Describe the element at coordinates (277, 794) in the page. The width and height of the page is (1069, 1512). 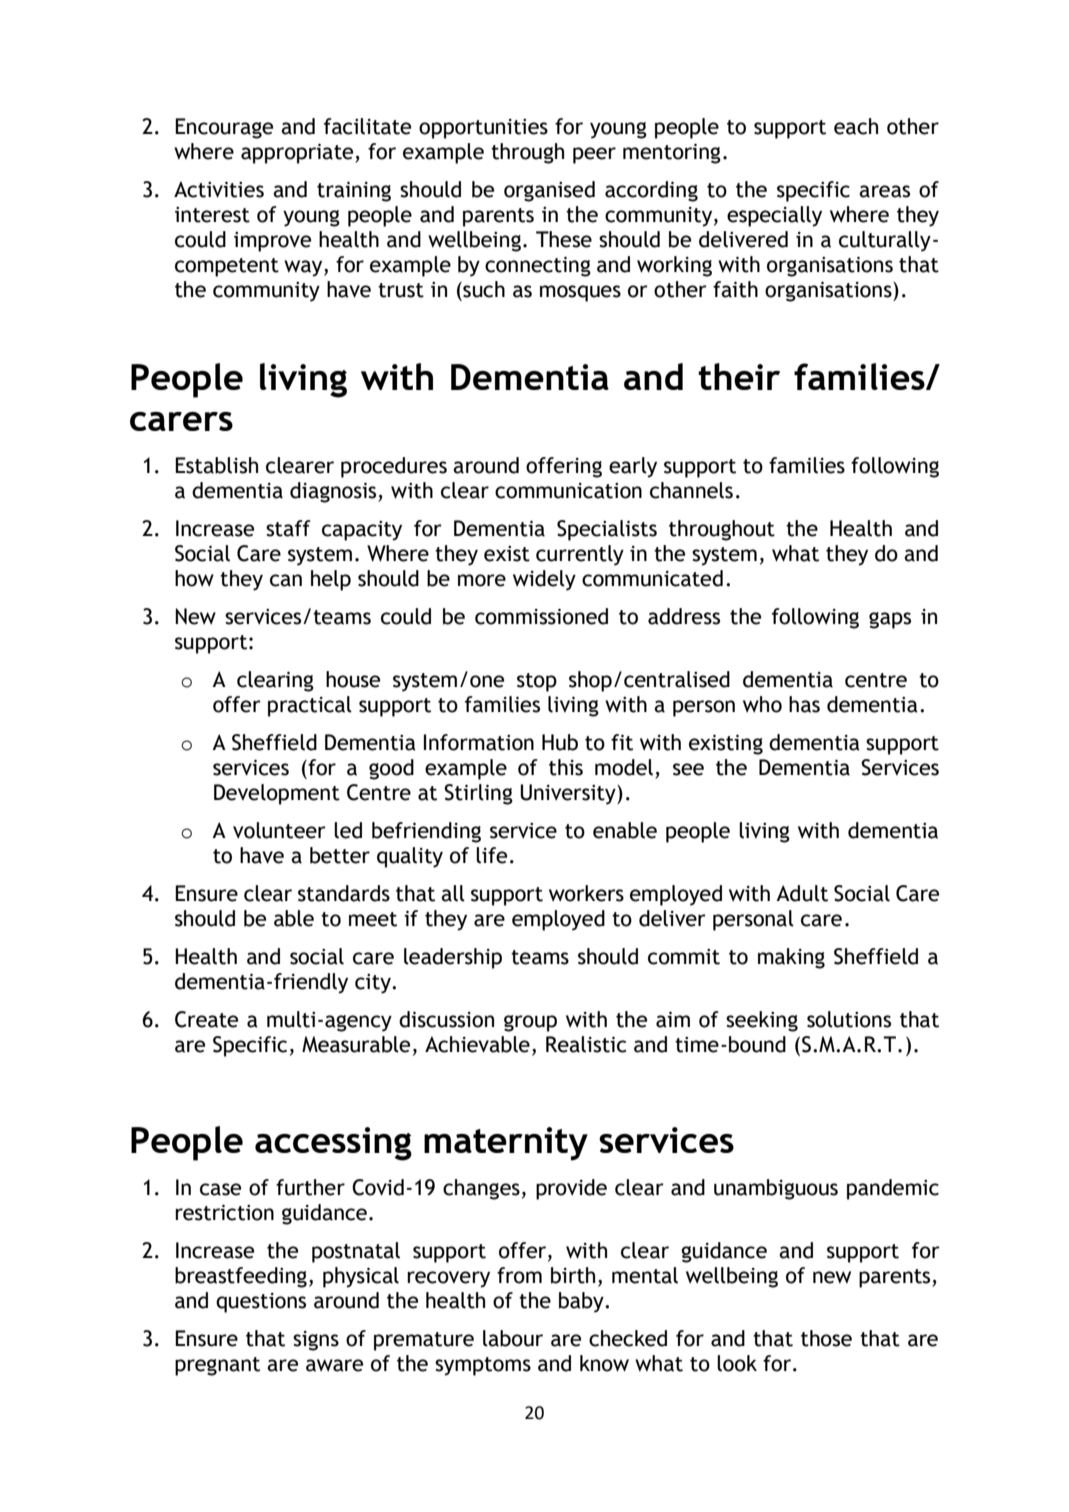
I see `Development` at that location.
